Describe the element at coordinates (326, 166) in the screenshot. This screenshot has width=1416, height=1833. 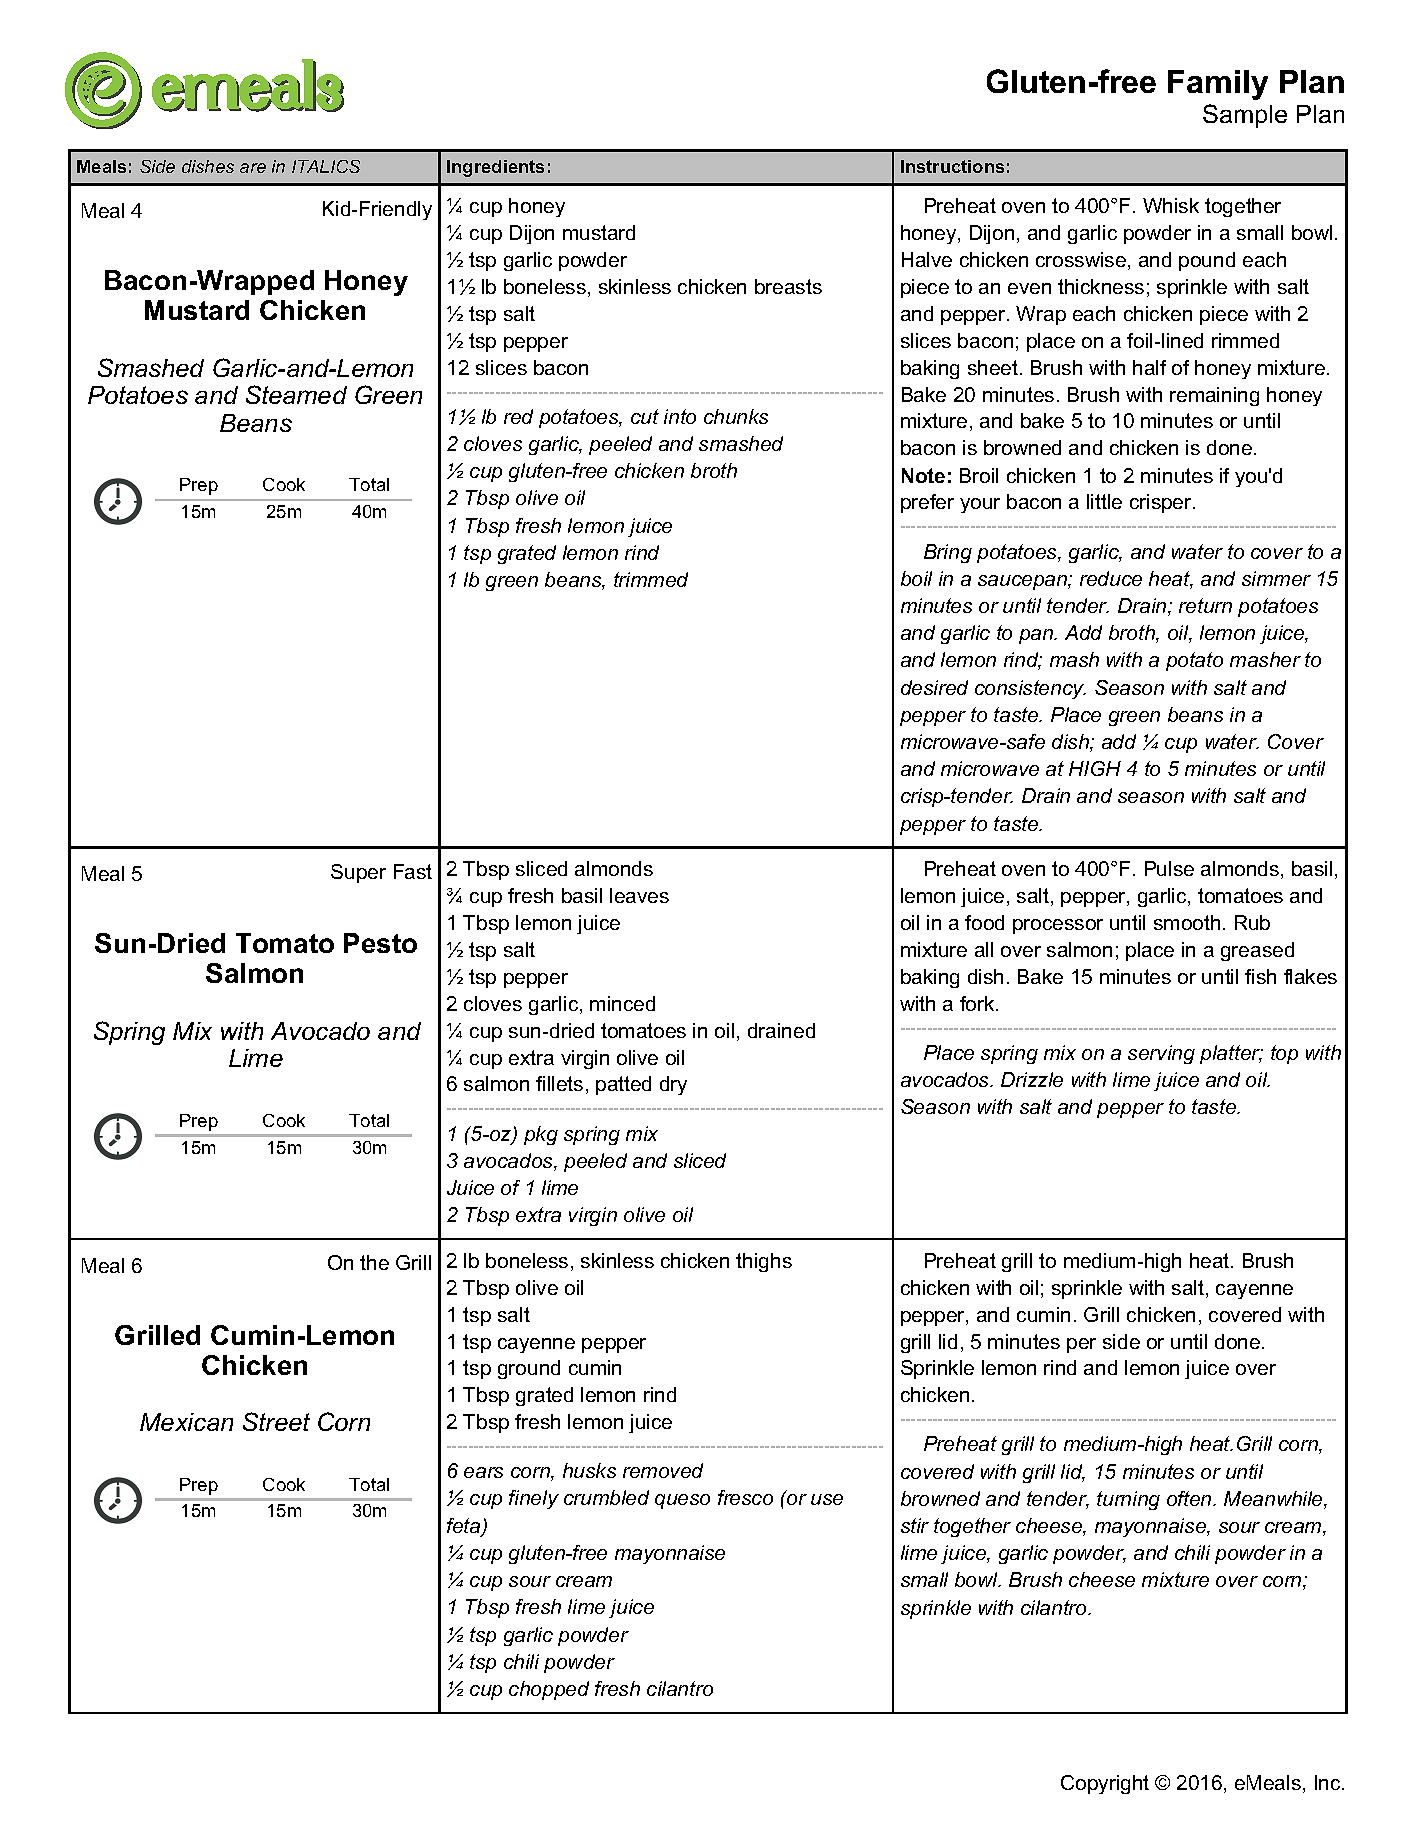
I see `ITALICS` at that location.
